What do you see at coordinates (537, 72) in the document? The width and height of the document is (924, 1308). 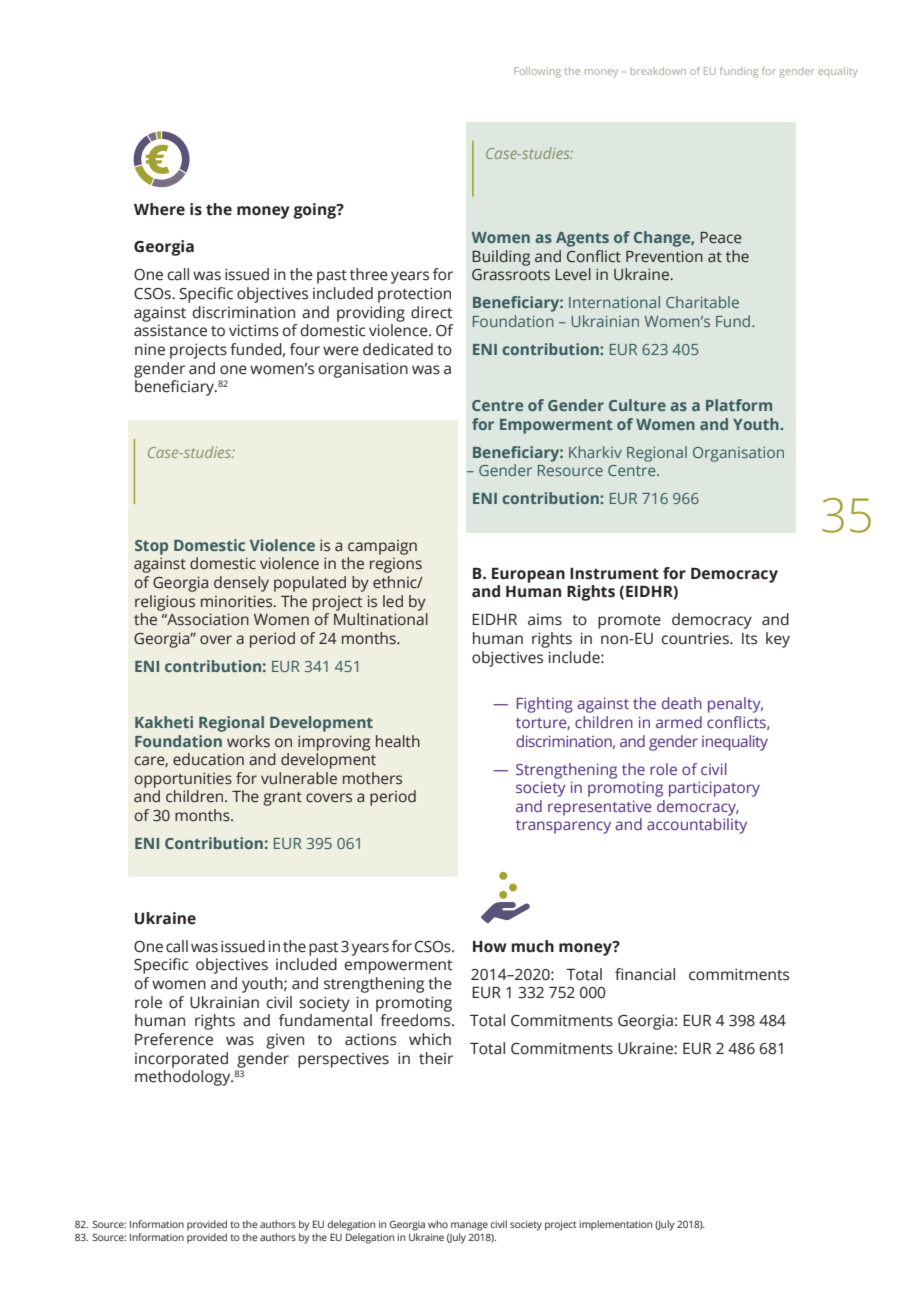 I see `Following` at bounding box center [537, 72].
